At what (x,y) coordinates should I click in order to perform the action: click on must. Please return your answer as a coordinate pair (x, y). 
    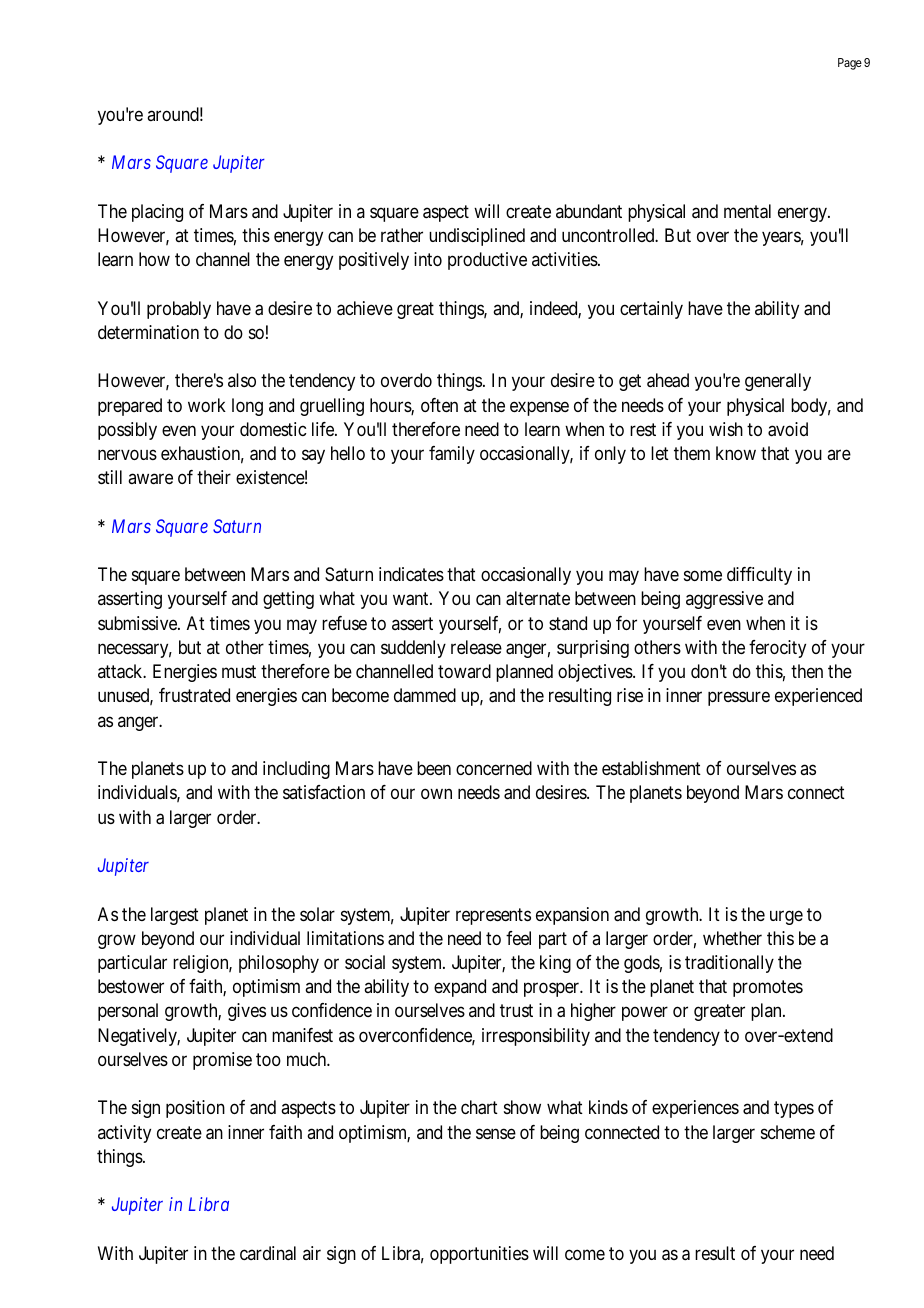
    Looking at the image, I should click on (239, 671).
